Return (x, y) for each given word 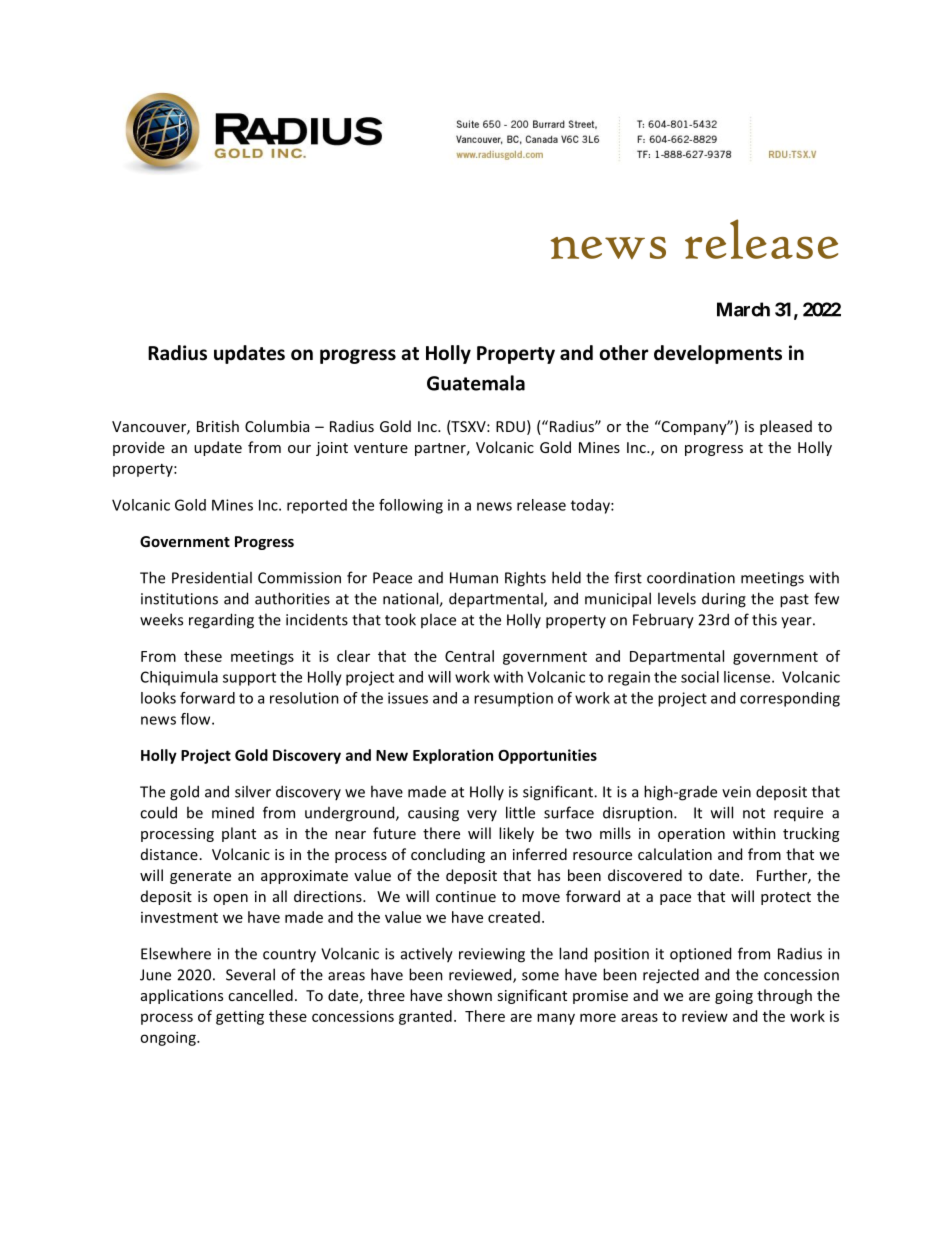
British (218, 426)
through (784, 996)
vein (736, 792)
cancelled (260, 995)
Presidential (212, 577)
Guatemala (476, 383)
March (743, 309)
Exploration (453, 756)
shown (469, 995)
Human (474, 578)
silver (253, 791)
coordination (691, 578)
